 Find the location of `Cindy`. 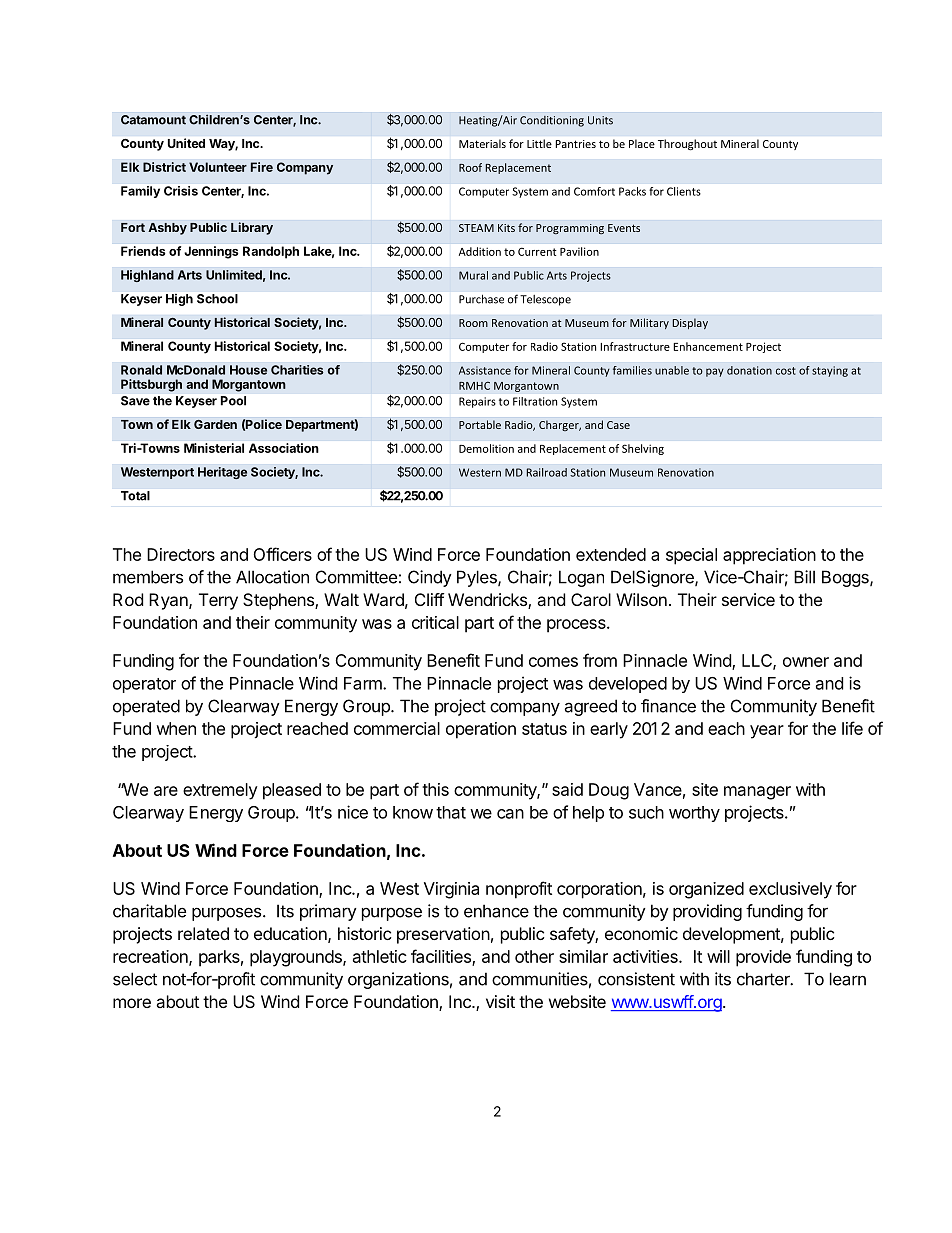

Cindy is located at coordinates (430, 578).
